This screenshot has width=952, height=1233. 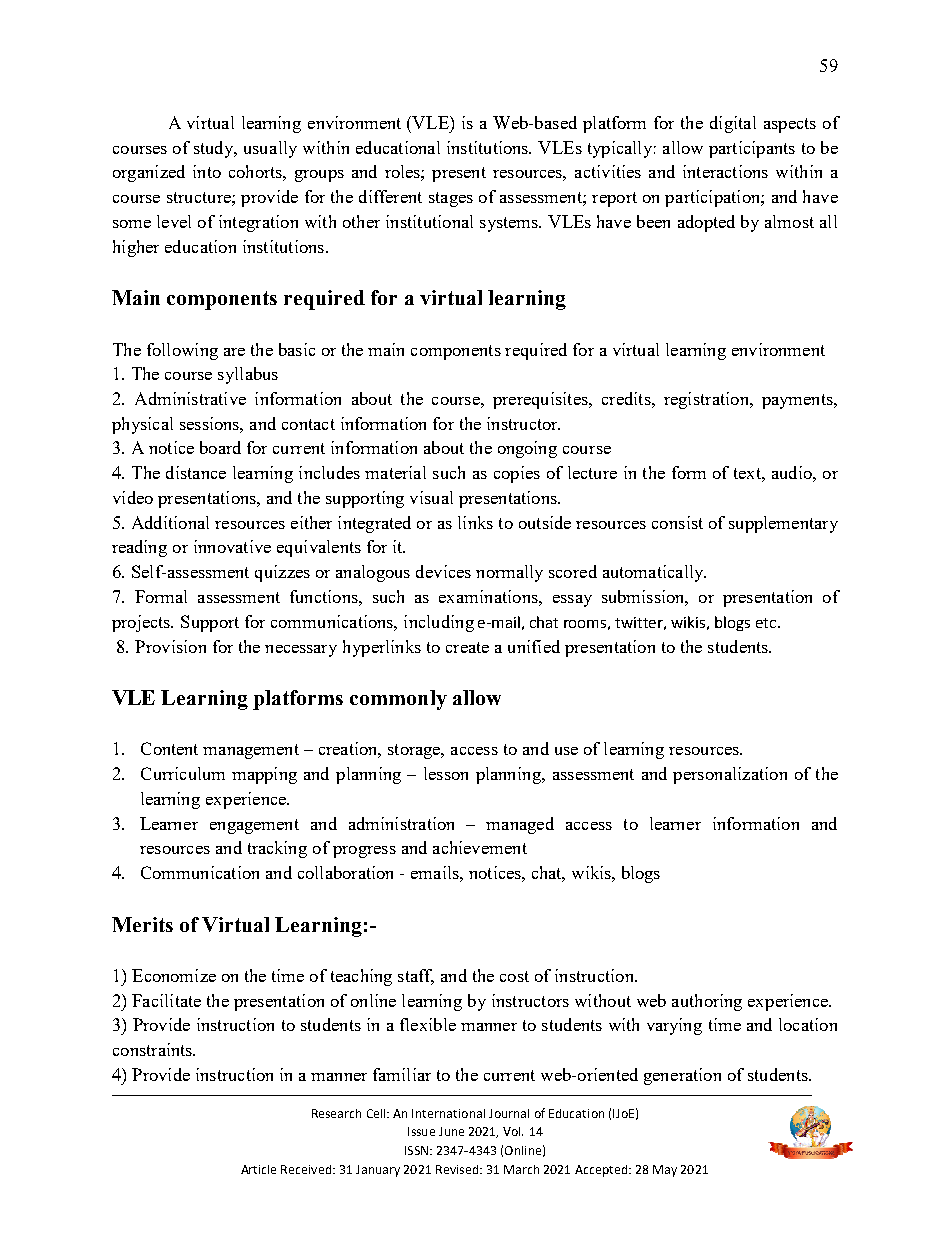 What do you see at coordinates (451, 199) in the screenshot?
I see `stages` at bounding box center [451, 199].
